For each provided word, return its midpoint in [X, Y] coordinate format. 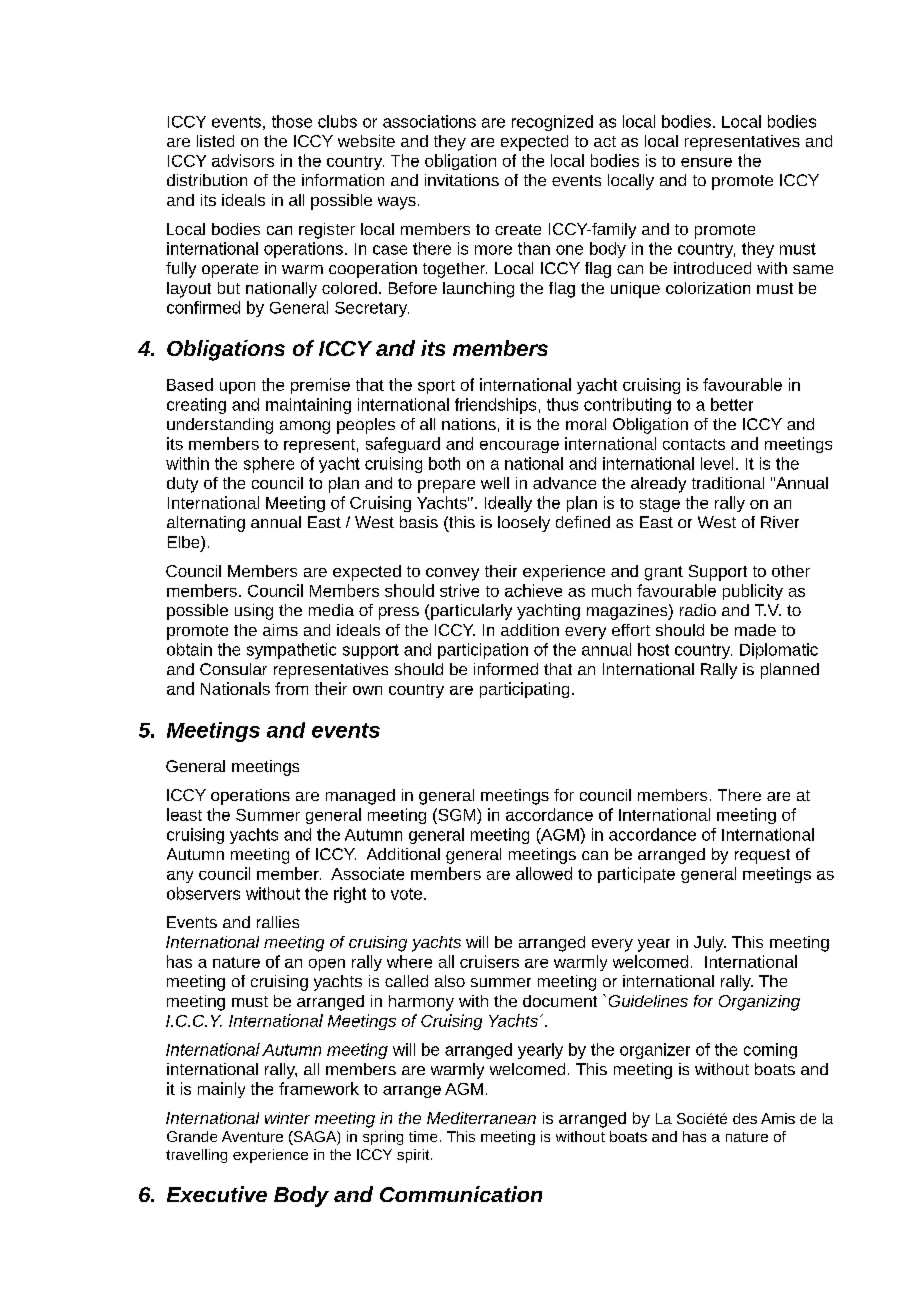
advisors [243, 160]
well [495, 483]
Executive [217, 1194]
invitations [462, 180]
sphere [269, 465]
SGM [457, 814]
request [762, 856]
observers [203, 893]
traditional [728, 483]
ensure [706, 162]
